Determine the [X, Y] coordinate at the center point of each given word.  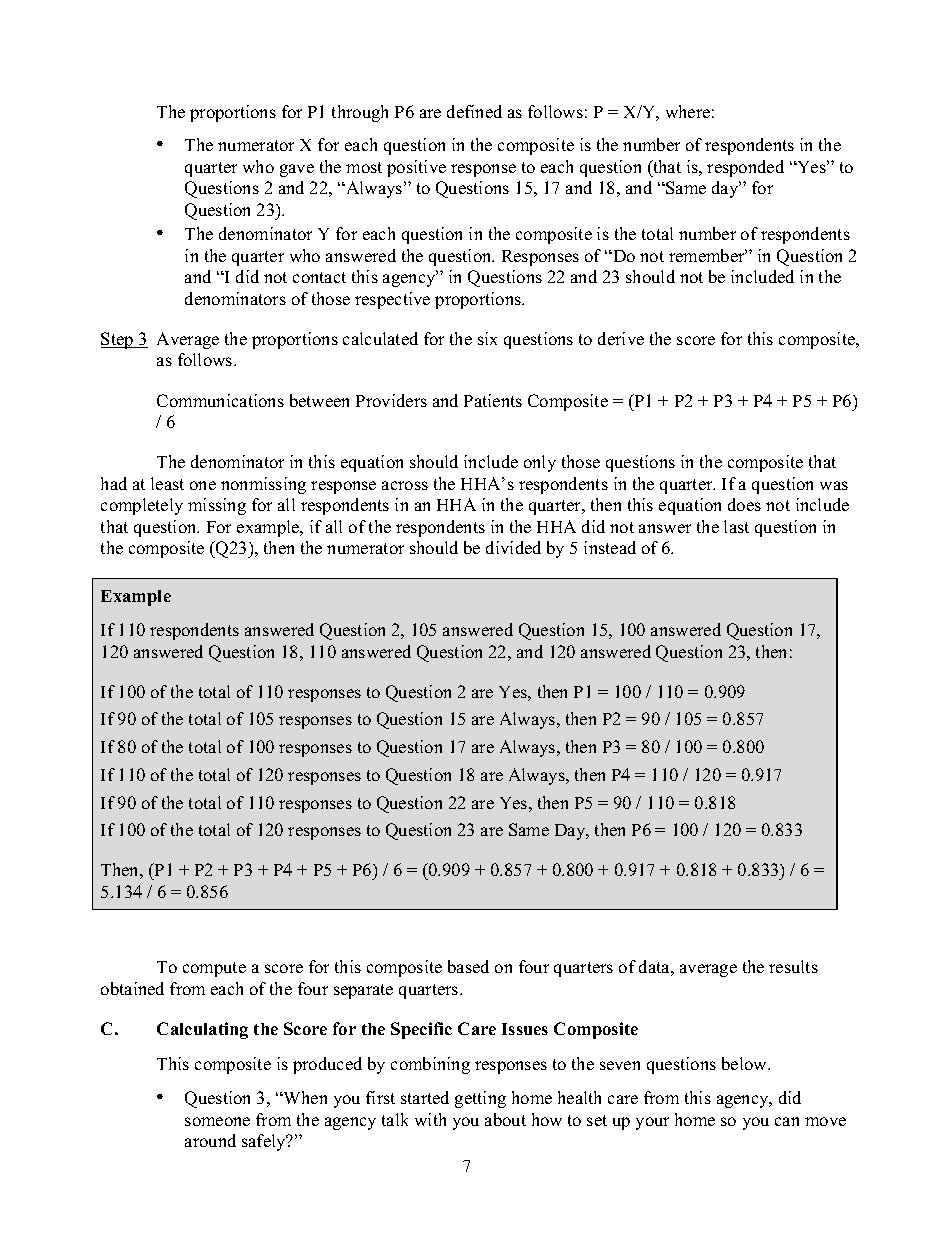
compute [214, 969]
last [736, 526]
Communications [220, 400]
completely [142, 506]
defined [474, 111]
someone [217, 1121]
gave [297, 170]
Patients [493, 400]
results [793, 966]
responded [745, 168]
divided [513, 547]
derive [621, 338]
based [468, 966]
